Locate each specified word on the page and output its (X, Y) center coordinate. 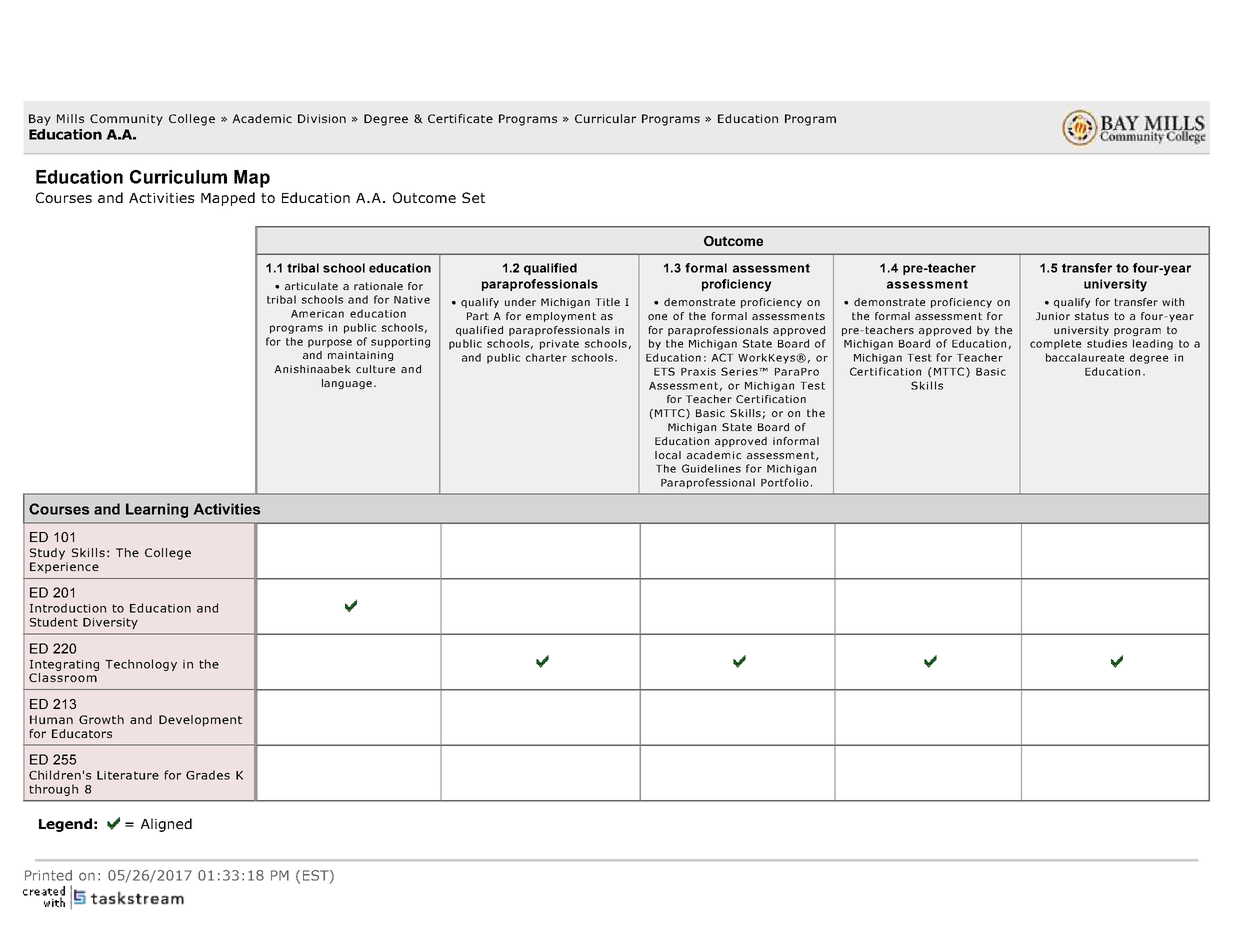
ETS (664, 371)
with (1173, 302)
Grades (208, 775)
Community (126, 120)
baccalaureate (1085, 357)
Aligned (166, 825)
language (347, 384)
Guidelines (711, 468)
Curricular (605, 118)
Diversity (110, 623)
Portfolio (785, 482)
